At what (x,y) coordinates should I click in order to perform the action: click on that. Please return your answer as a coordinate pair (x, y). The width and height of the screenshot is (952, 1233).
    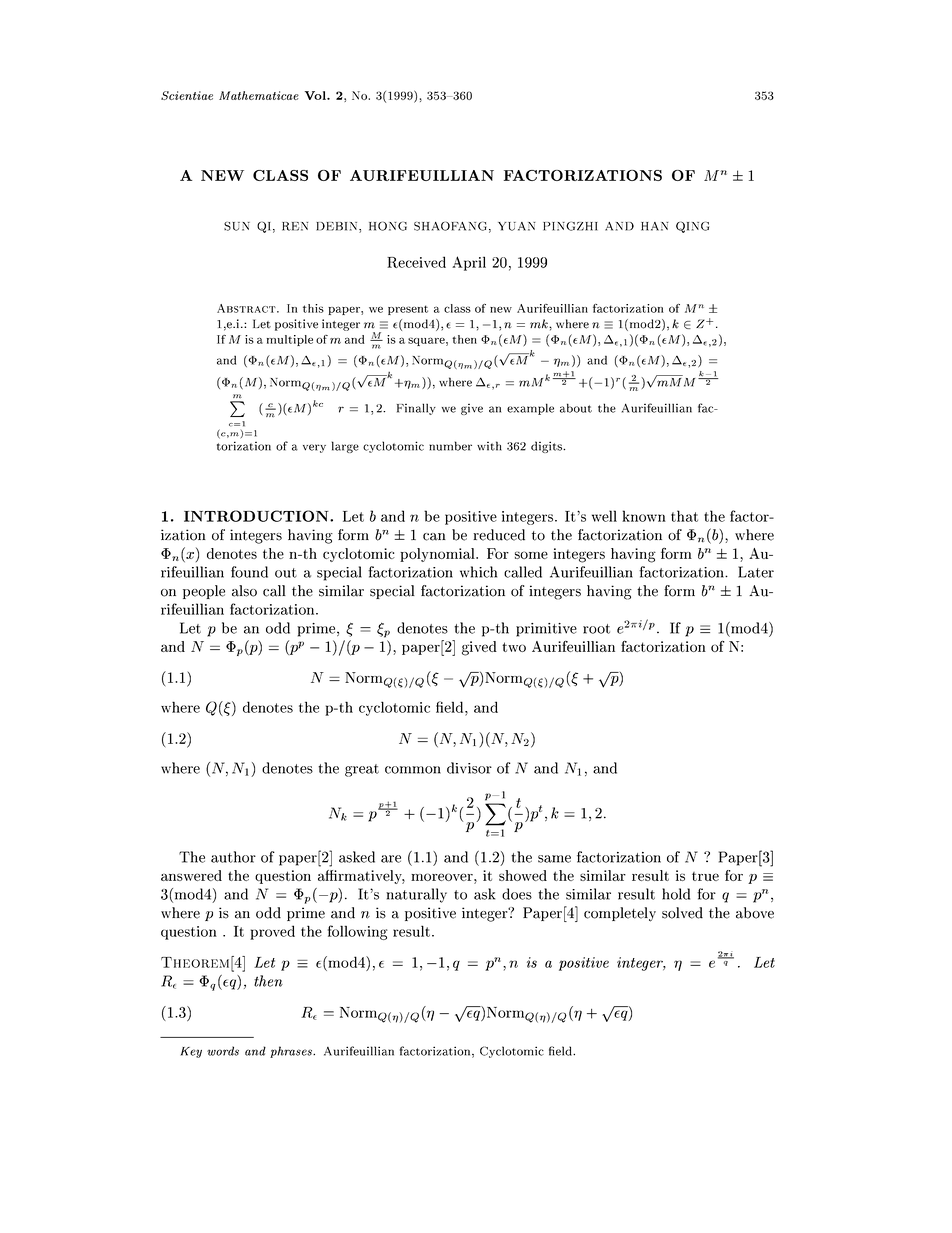
    Looking at the image, I should click on (684, 516).
